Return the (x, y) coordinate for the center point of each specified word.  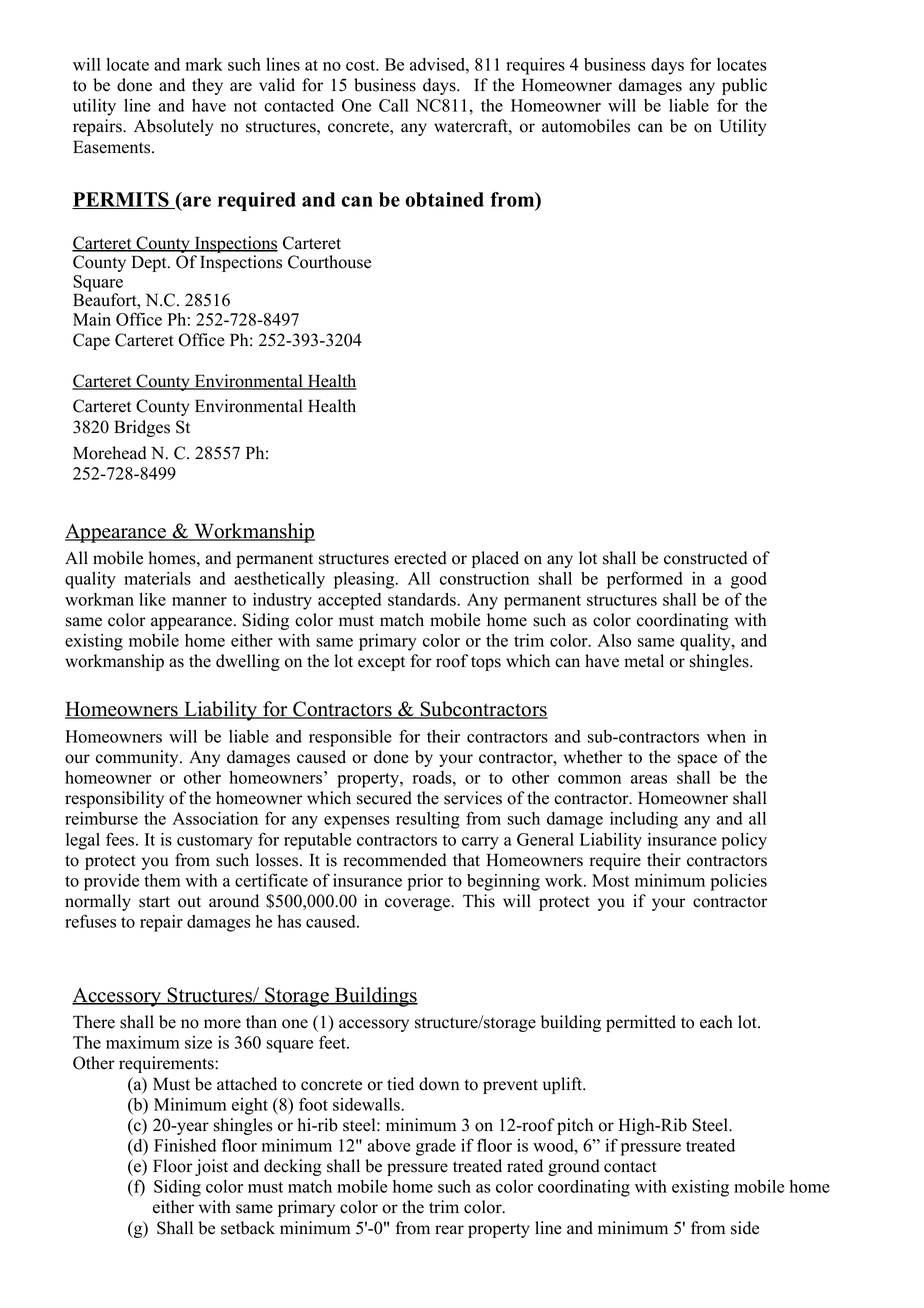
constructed (706, 558)
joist (211, 1167)
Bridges (142, 428)
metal (644, 661)
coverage (418, 904)
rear (449, 1230)
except (381, 663)
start (154, 902)
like (152, 599)
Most (611, 880)
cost (362, 65)
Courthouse (329, 262)
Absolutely (173, 127)
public (744, 86)
